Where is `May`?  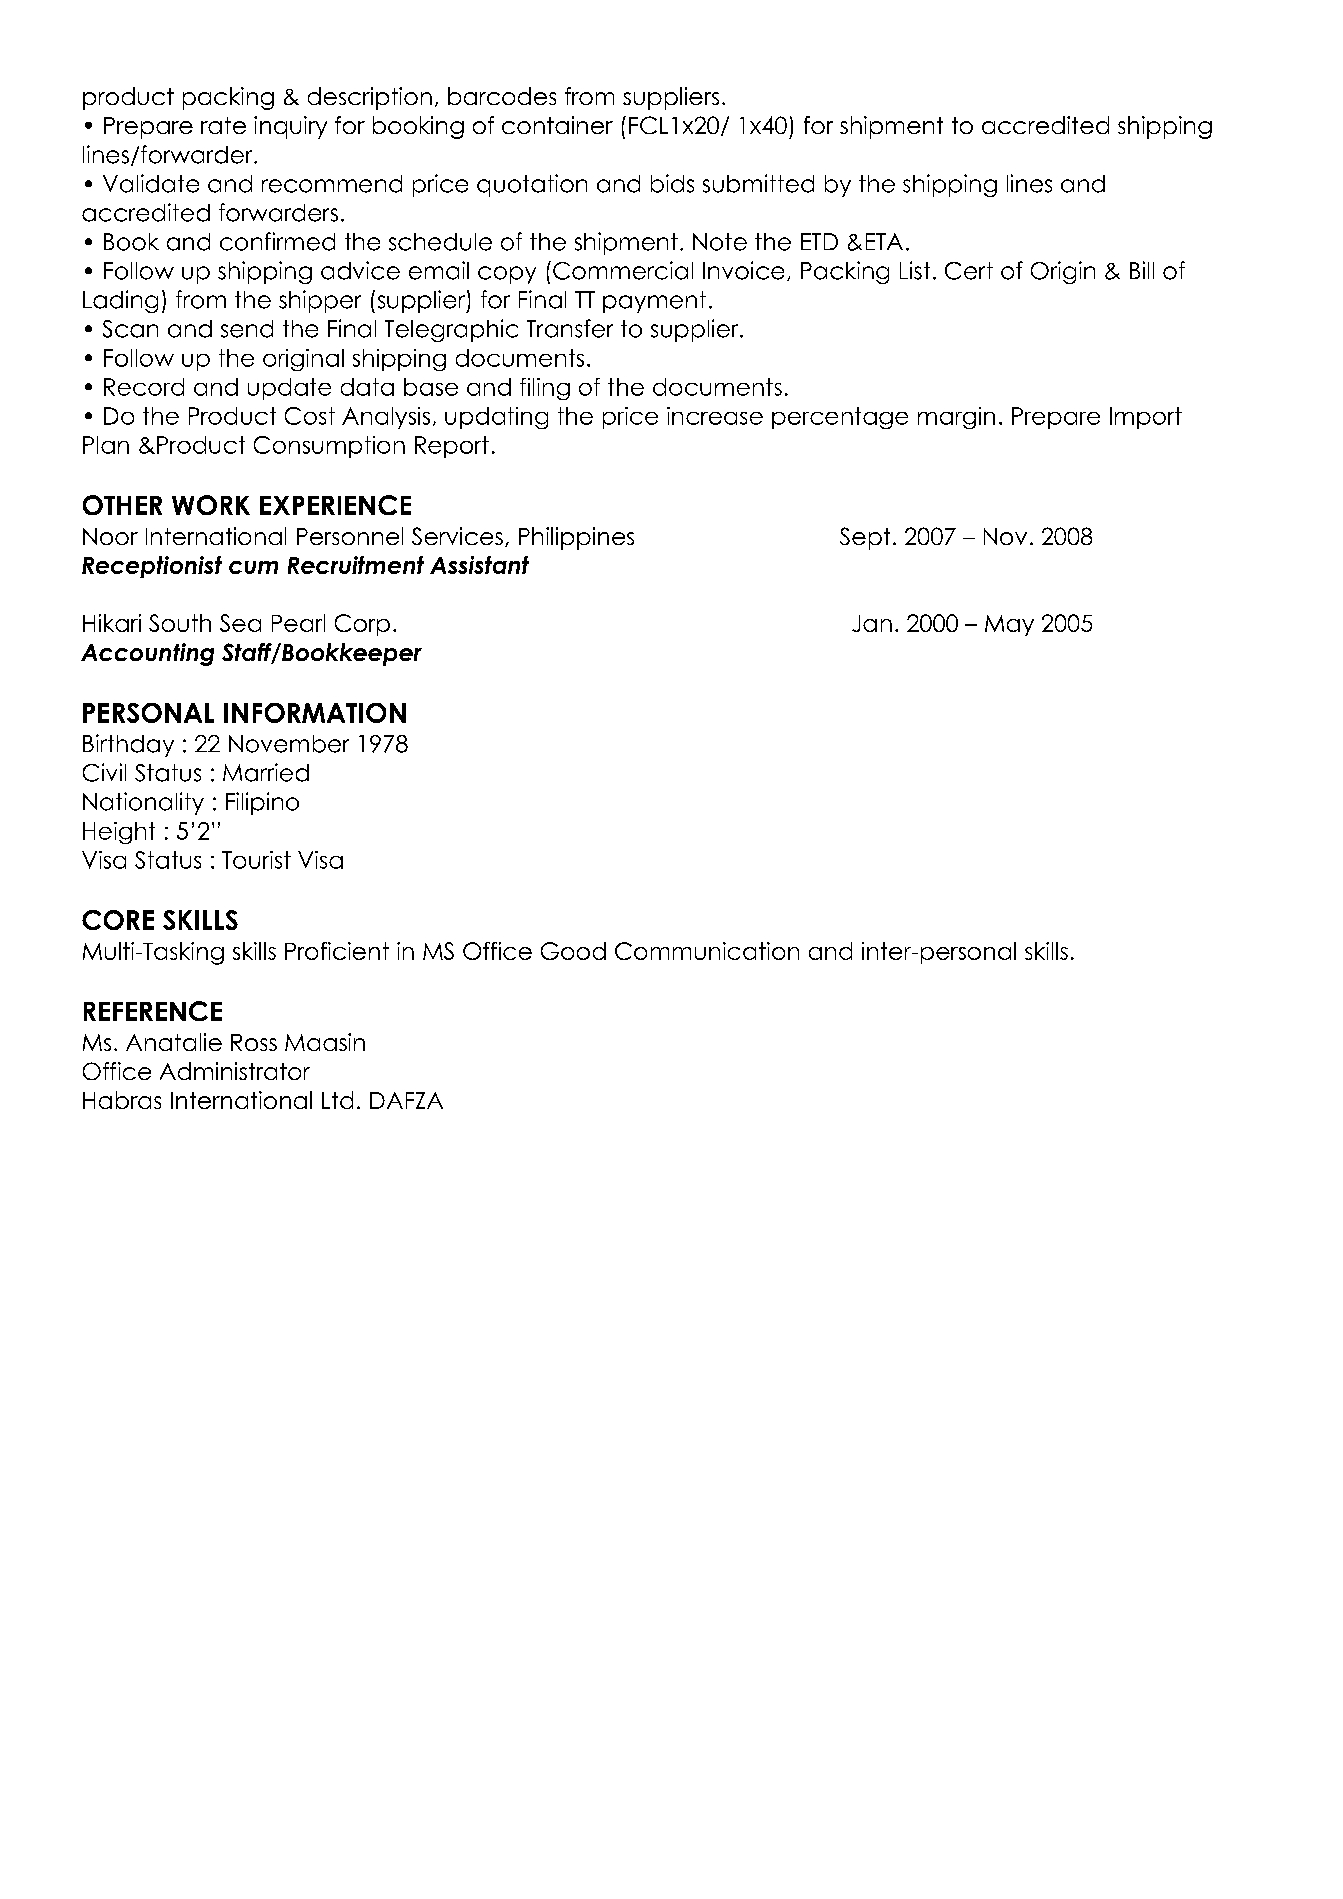 May is located at coordinates (1009, 625).
